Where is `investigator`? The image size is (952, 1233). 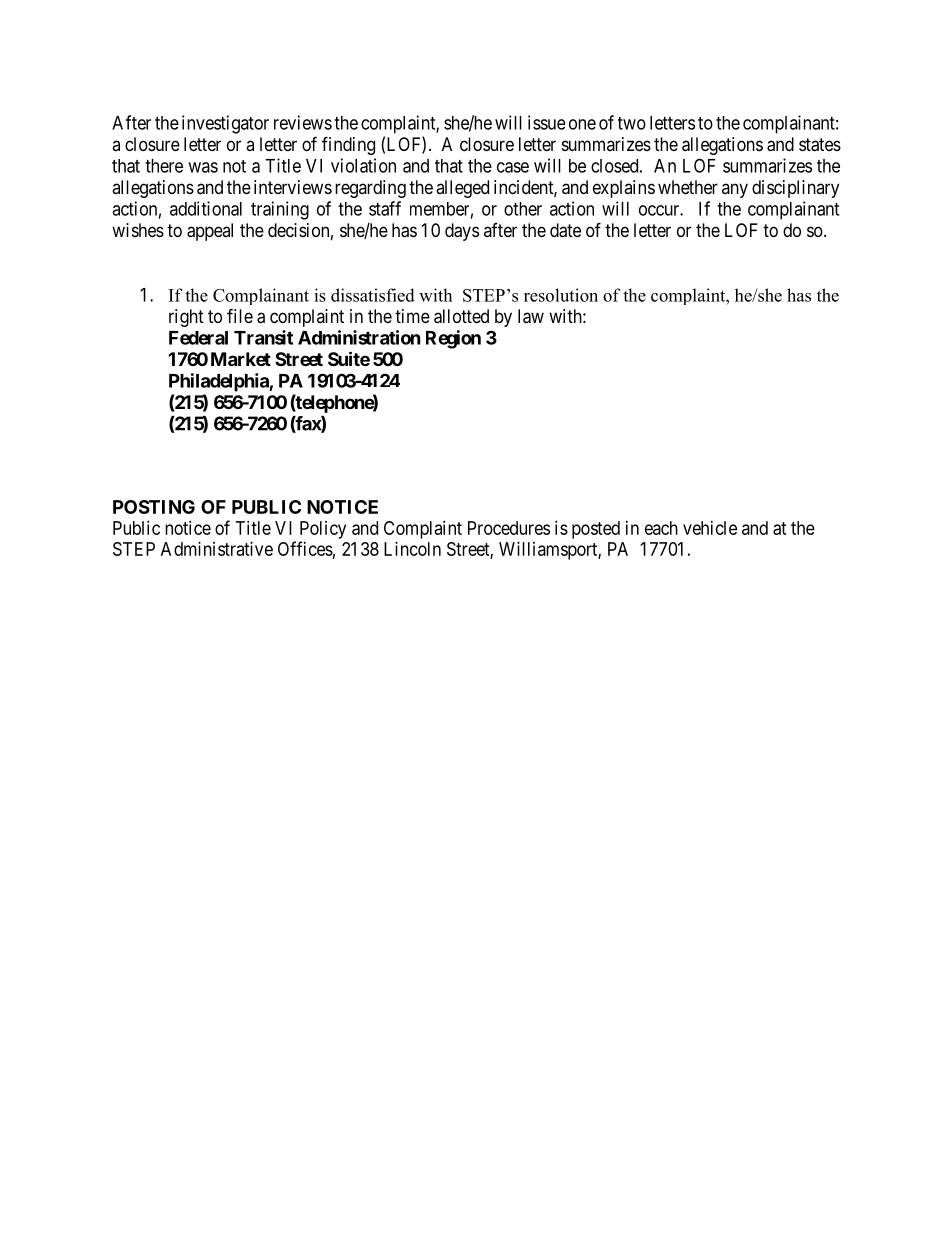 investigator is located at coordinates (225, 124).
